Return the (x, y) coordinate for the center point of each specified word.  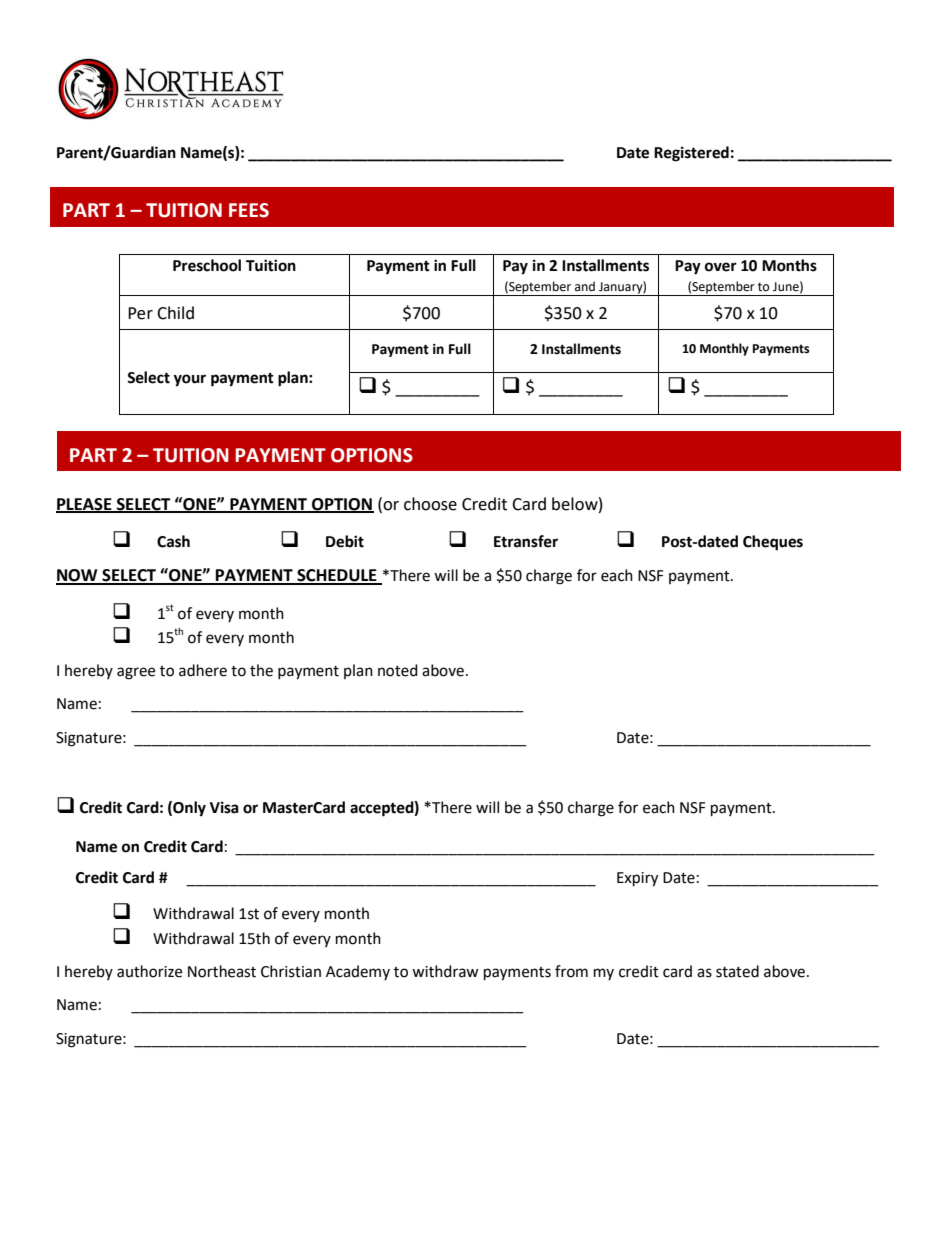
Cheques (773, 543)
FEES (249, 210)
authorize (149, 971)
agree (136, 673)
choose (430, 504)
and (585, 286)
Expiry (637, 879)
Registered (691, 154)
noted (398, 670)
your (189, 380)
